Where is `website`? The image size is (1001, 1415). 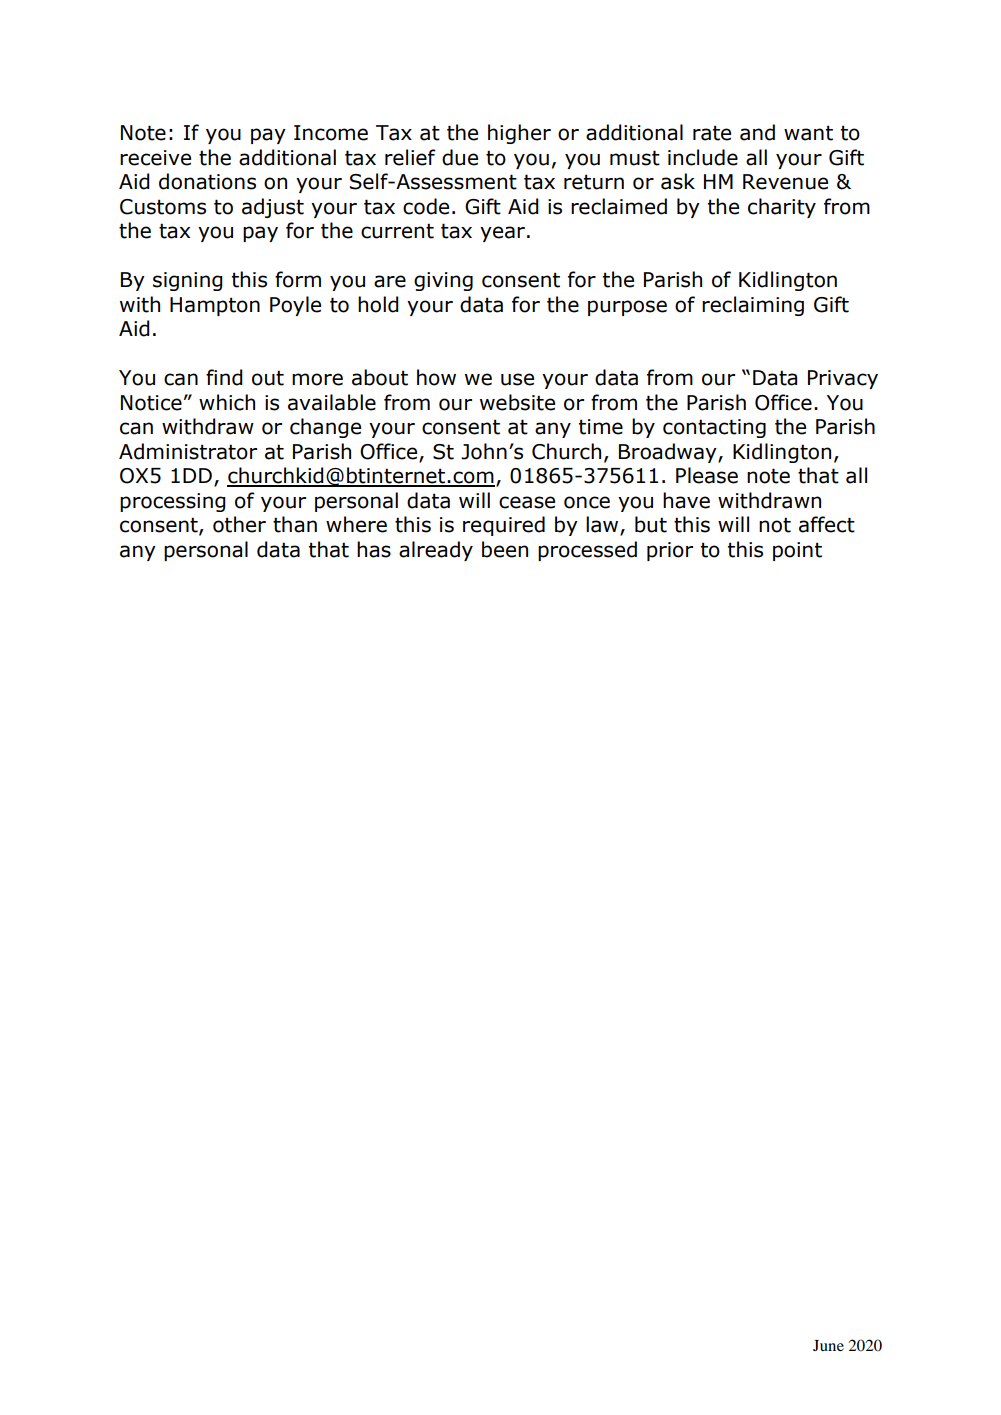
website is located at coordinates (517, 402).
